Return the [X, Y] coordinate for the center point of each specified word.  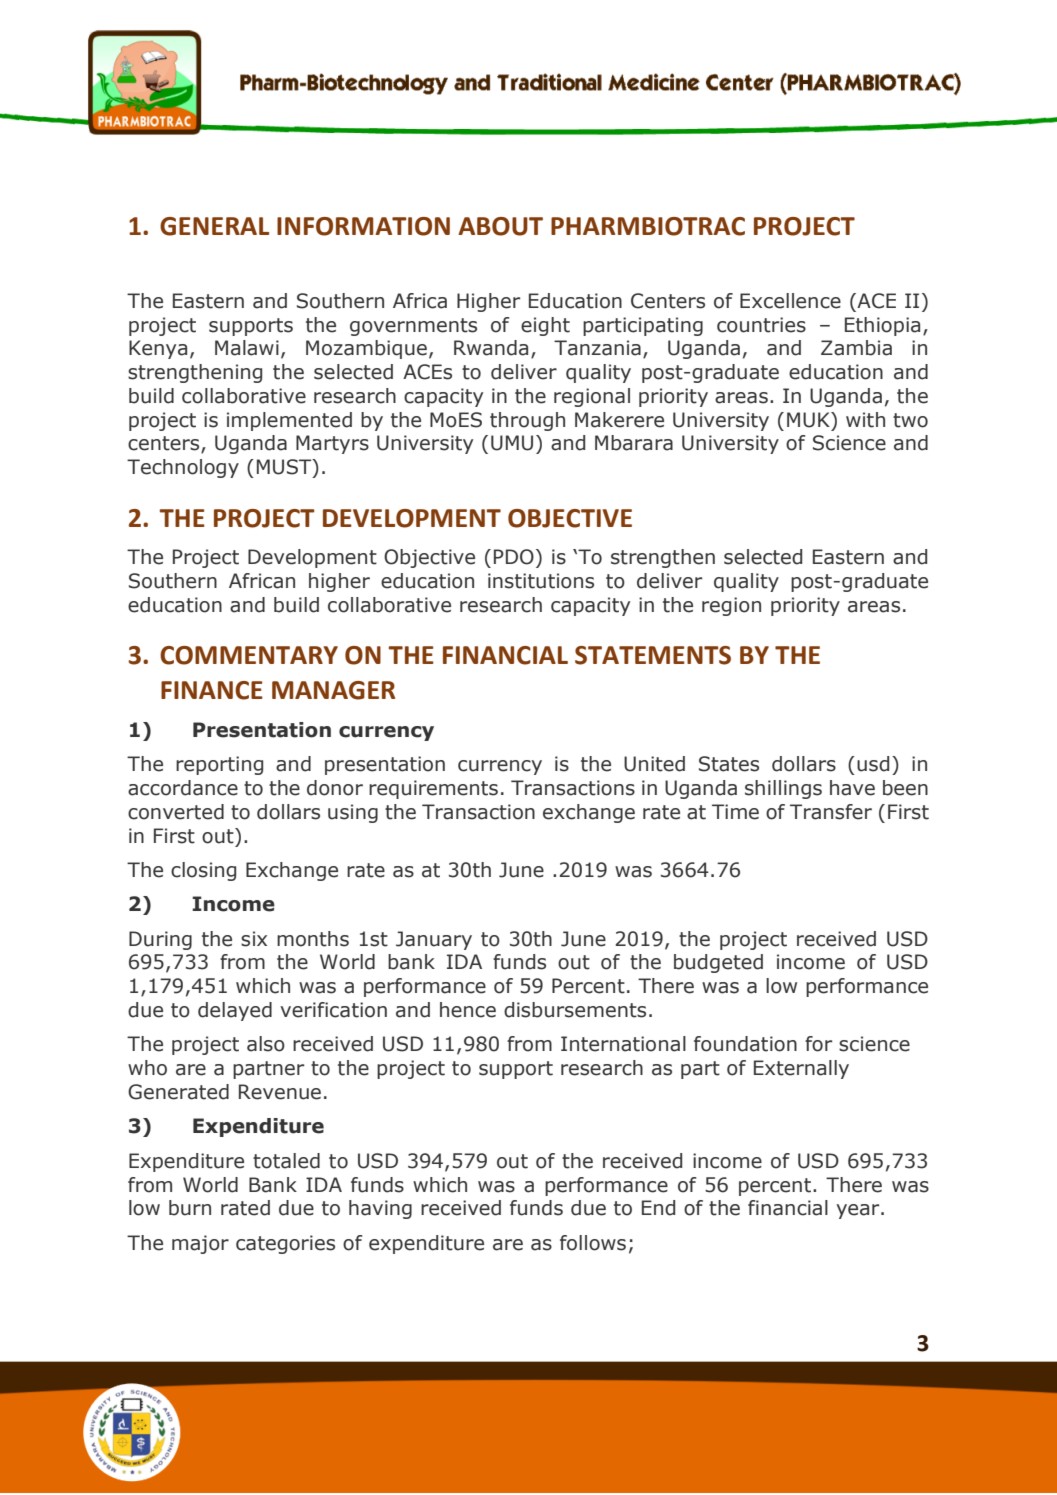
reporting [219, 765]
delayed [235, 1011]
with [865, 420]
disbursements [575, 1010]
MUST [285, 468]
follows [593, 1243]
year [859, 1211]
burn [190, 1208]
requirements [433, 789]
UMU [512, 443]
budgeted [718, 963]
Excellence [790, 301]
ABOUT [500, 226]
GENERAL [214, 226]
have [852, 788]
